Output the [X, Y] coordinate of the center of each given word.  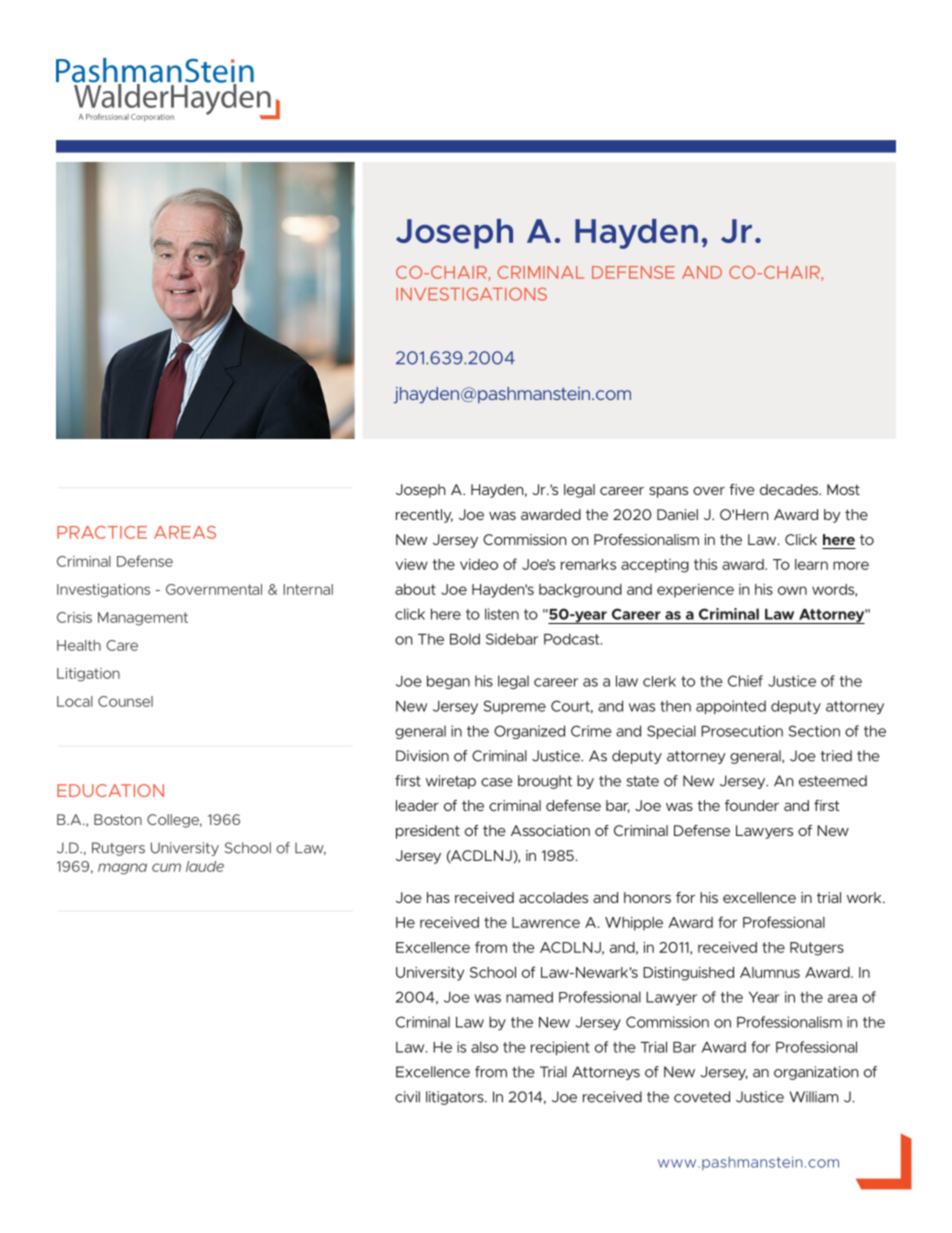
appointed [731, 707]
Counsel [125, 701]
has [438, 897]
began [448, 682]
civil [407, 1097]
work [865, 897]
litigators [456, 1098]
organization [816, 1073]
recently [424, 516]
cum [166, 867]
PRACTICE [102, 532]
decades [790, 489]
